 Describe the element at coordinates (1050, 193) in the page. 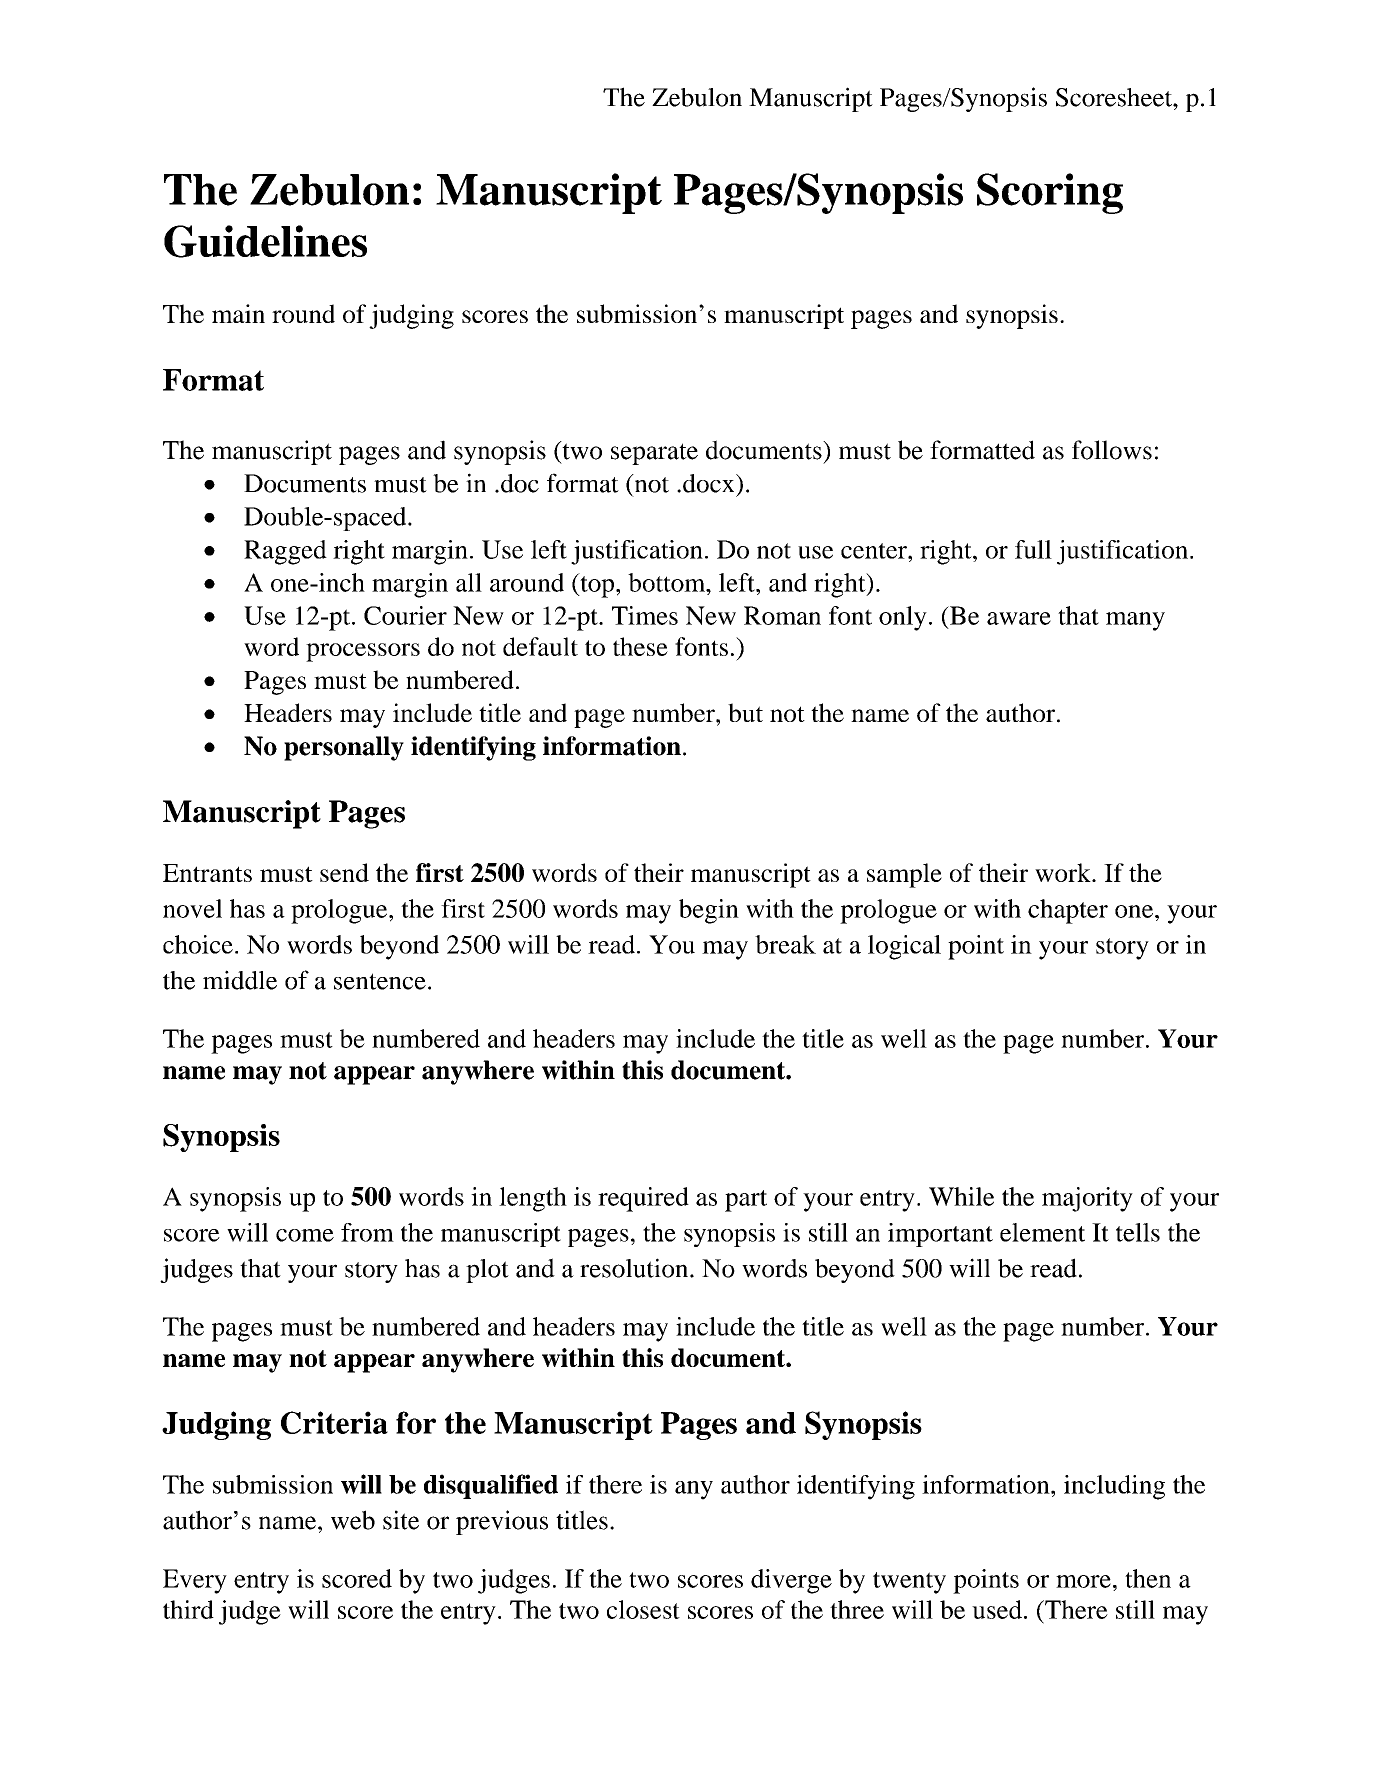

I see `Scoring` at that location.
